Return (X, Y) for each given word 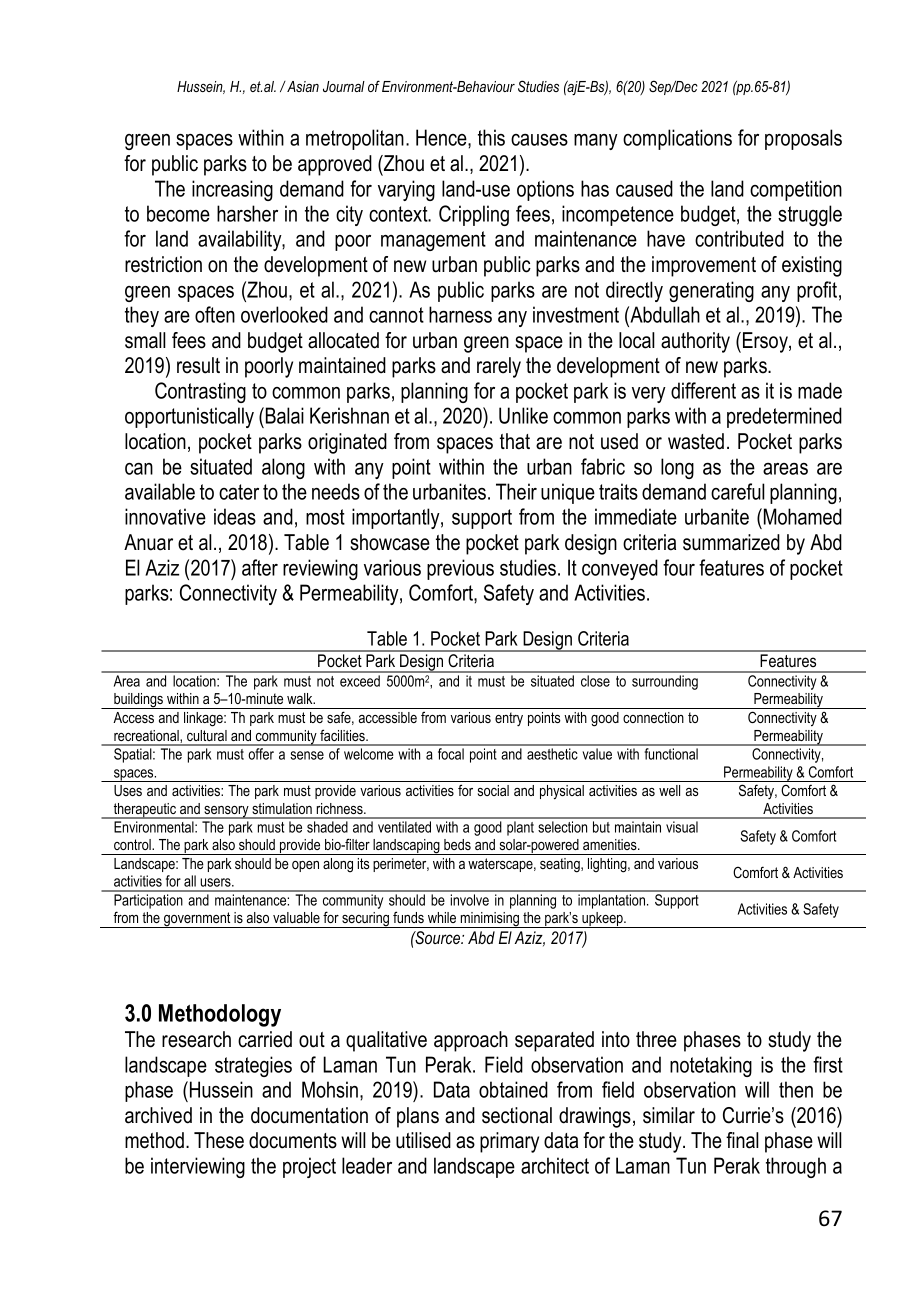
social (493, 790)
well (669, 790)
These (219, 1140)
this (491, 137)
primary (509, 1142)
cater (239, 492)
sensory (226, 812)
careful (738, 491)
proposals (803, 139)
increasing (232, 190)
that (515, 441)
